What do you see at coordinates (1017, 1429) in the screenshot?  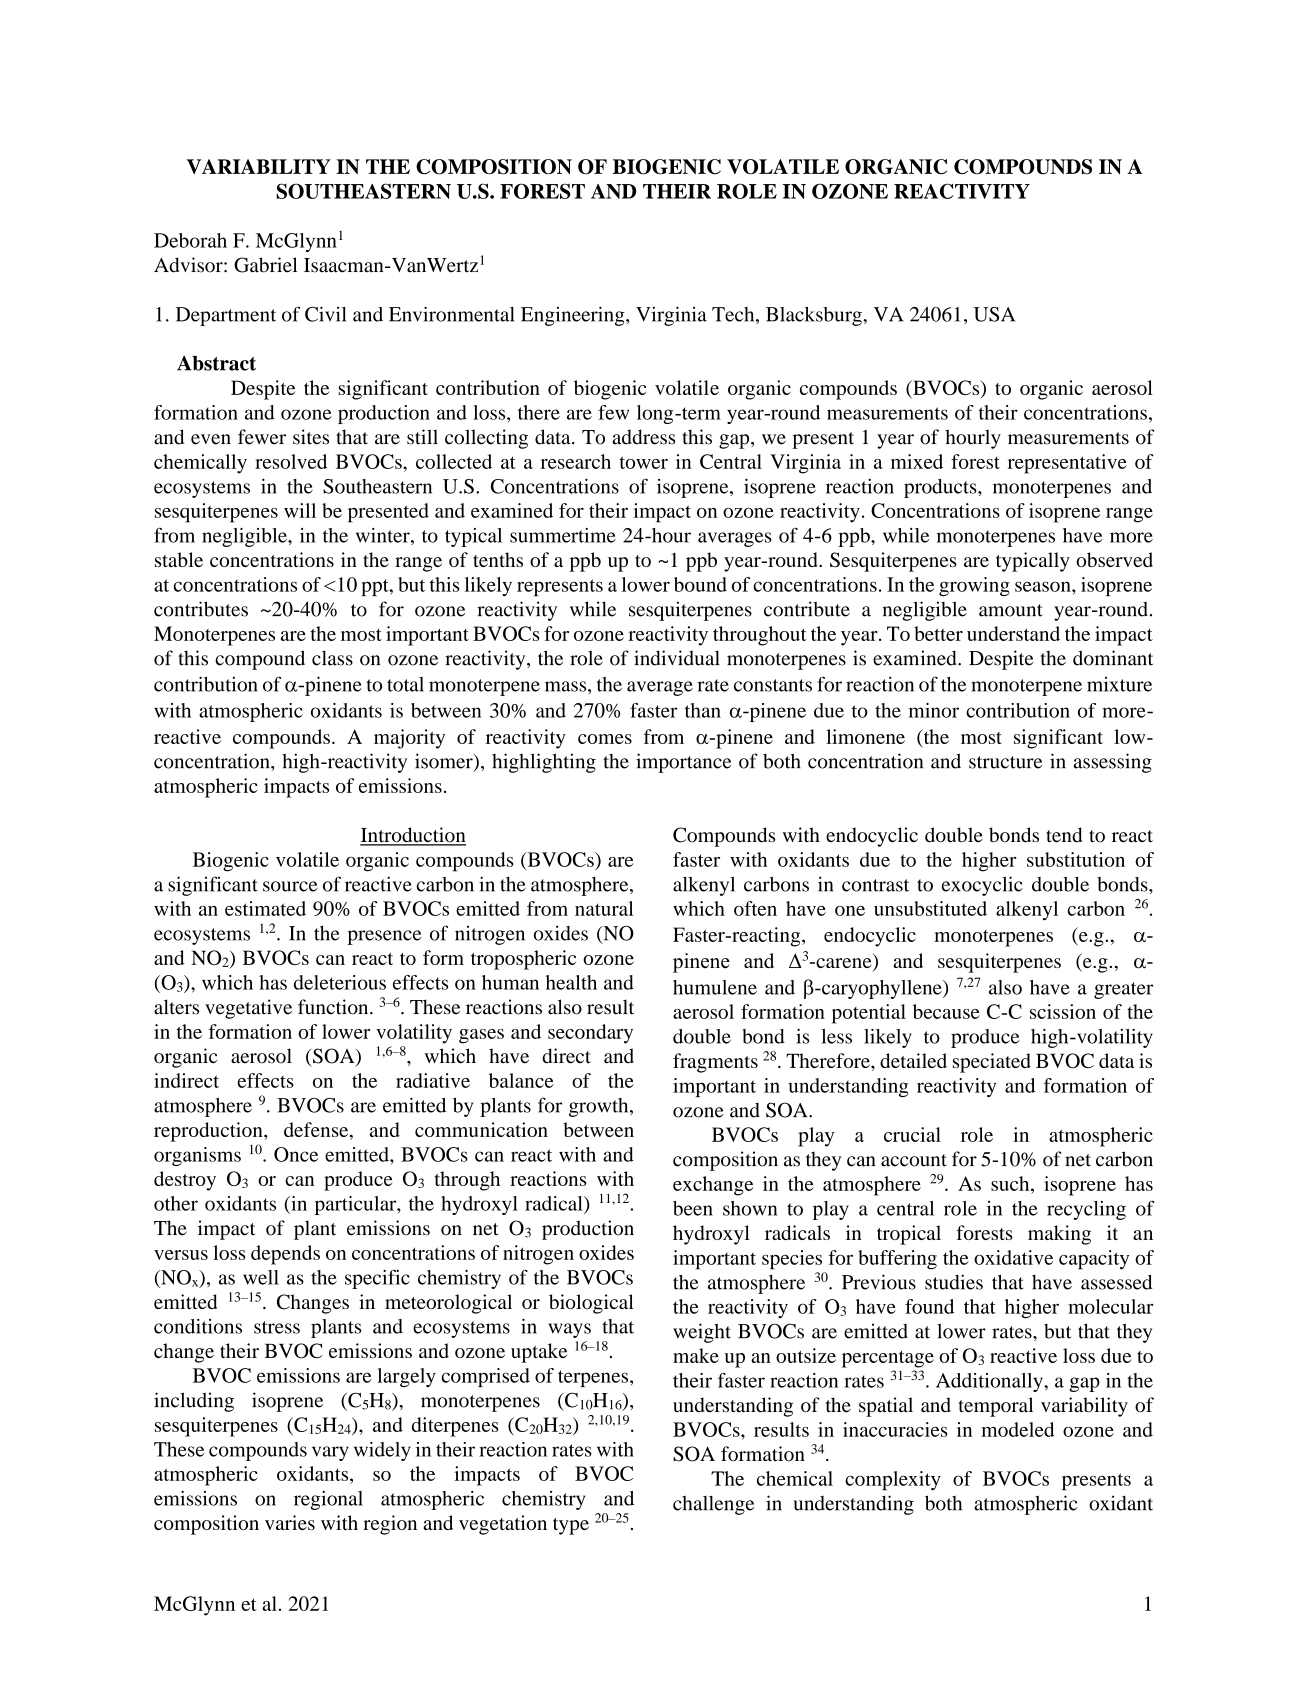 I see `modeled` at bounding box center [1017, 1429].
